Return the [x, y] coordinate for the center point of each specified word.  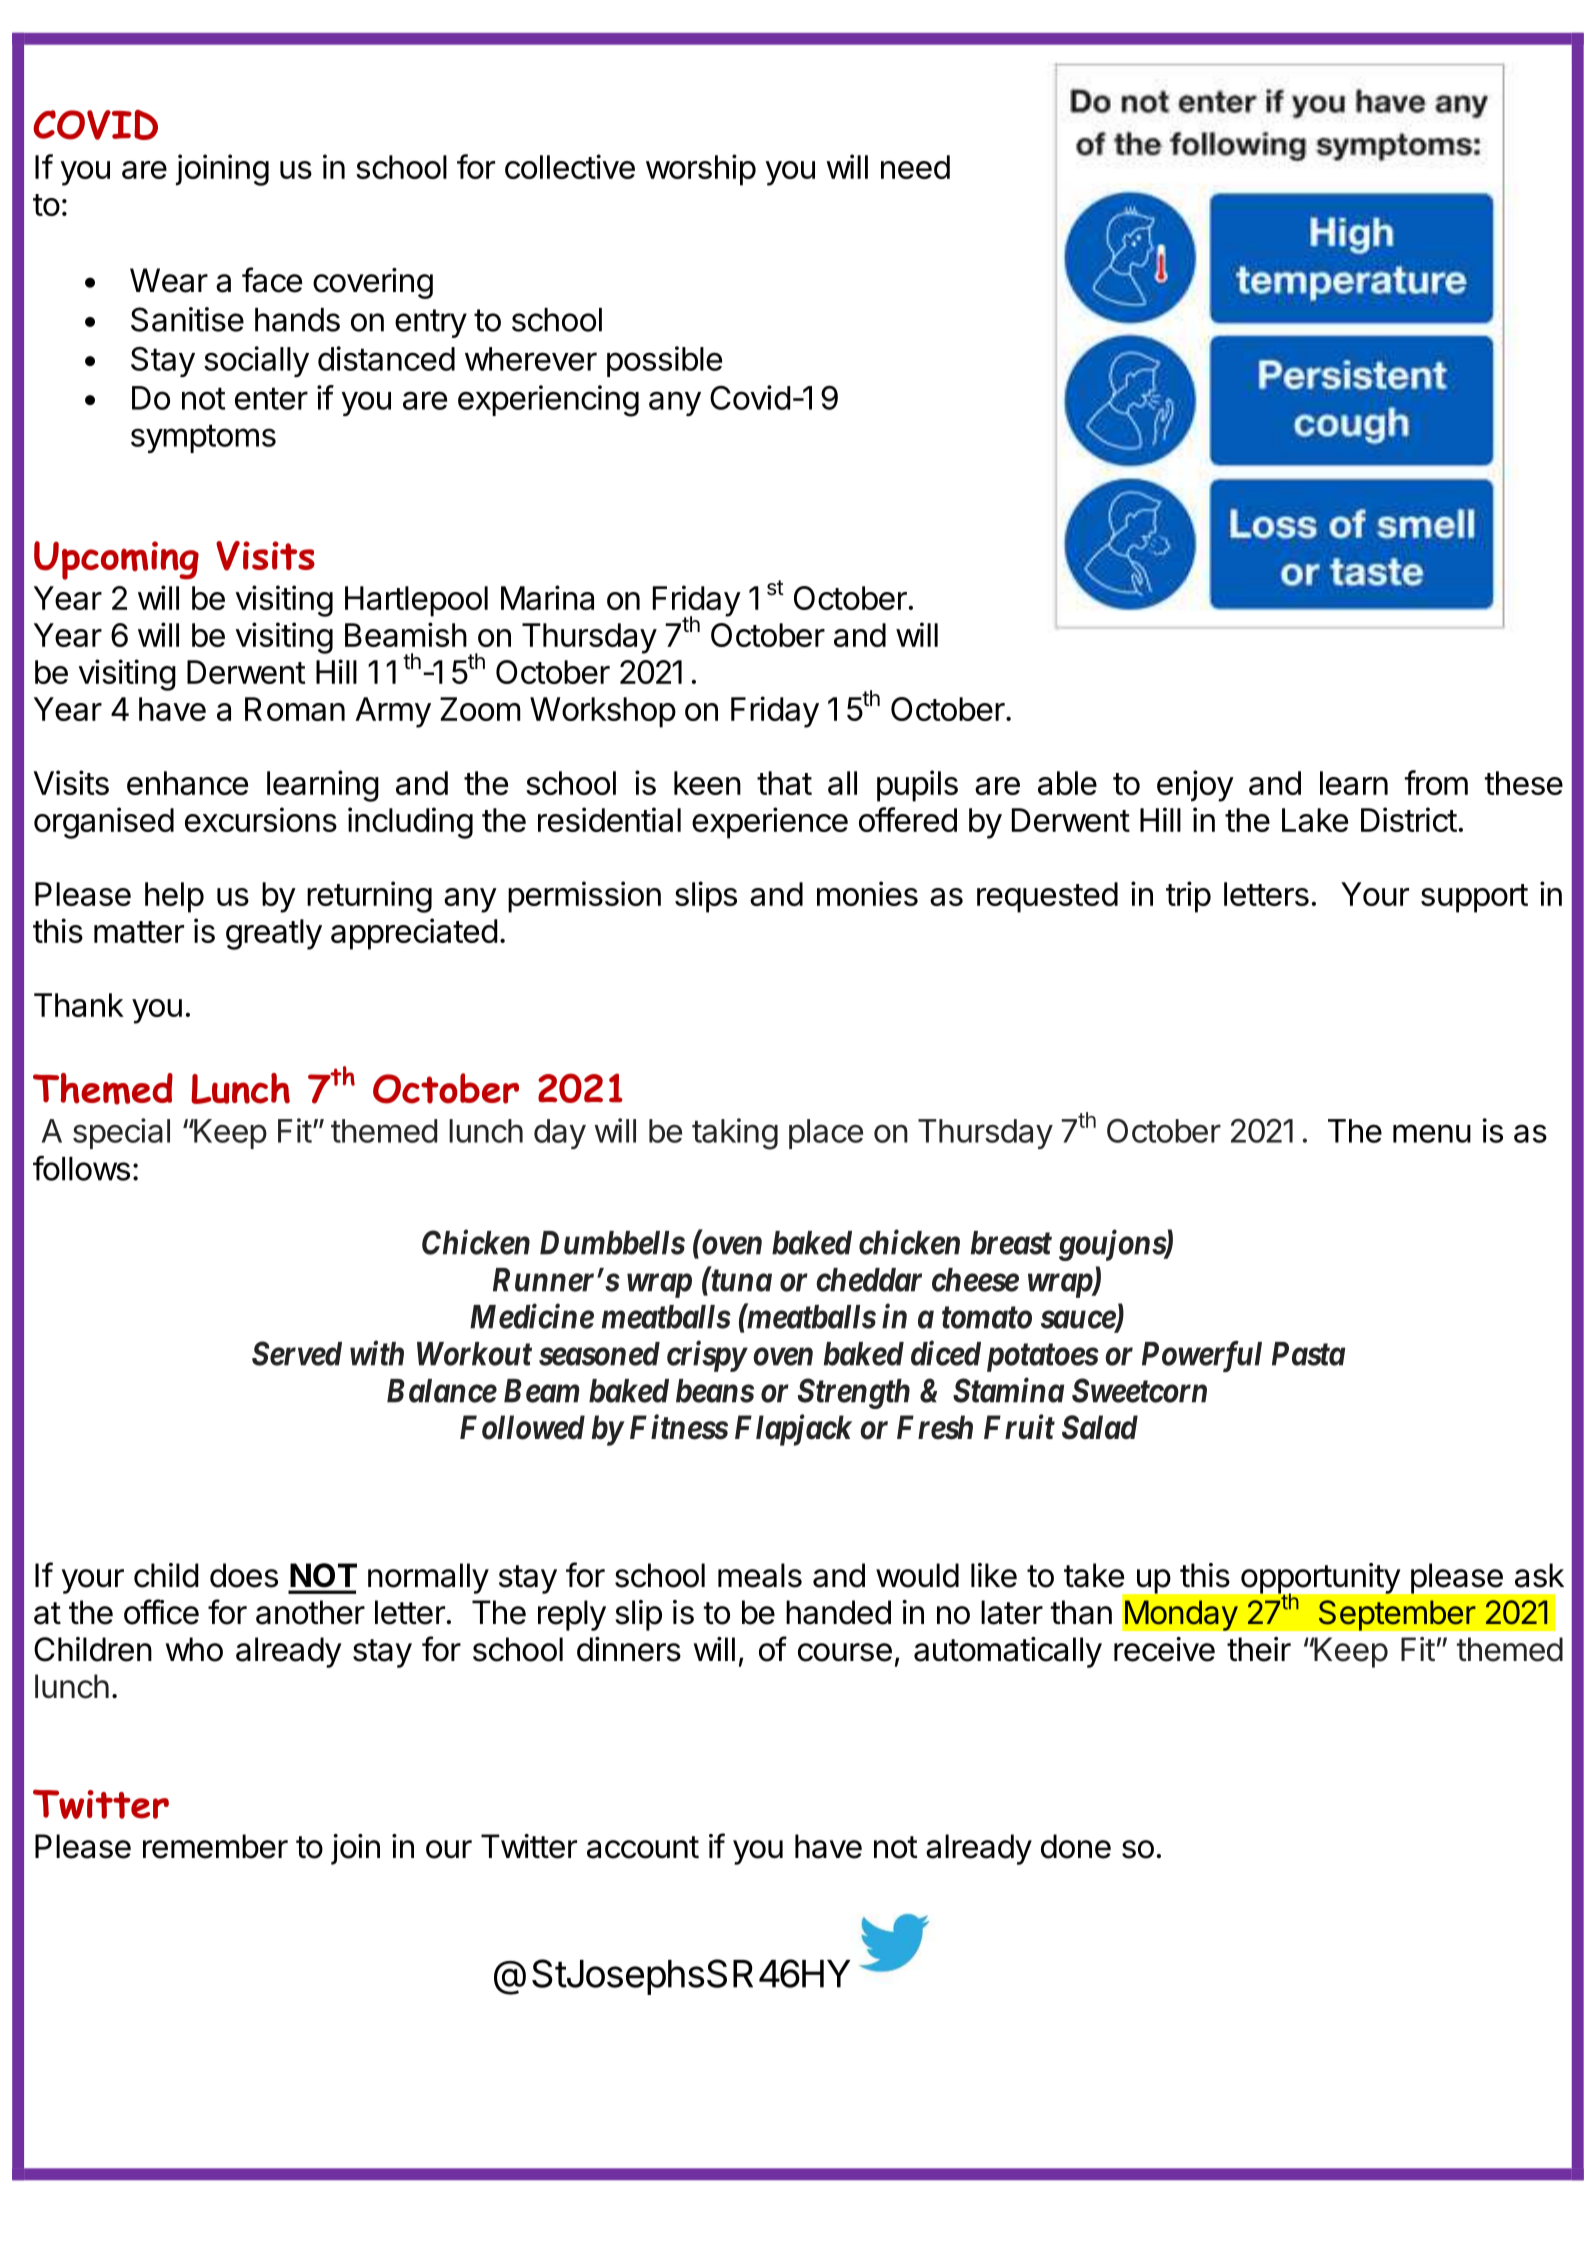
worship [701, 170]
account [643, 1847]
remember [215, 1846]
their [1259, 1649]
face [272, 280]
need [915, 167]
